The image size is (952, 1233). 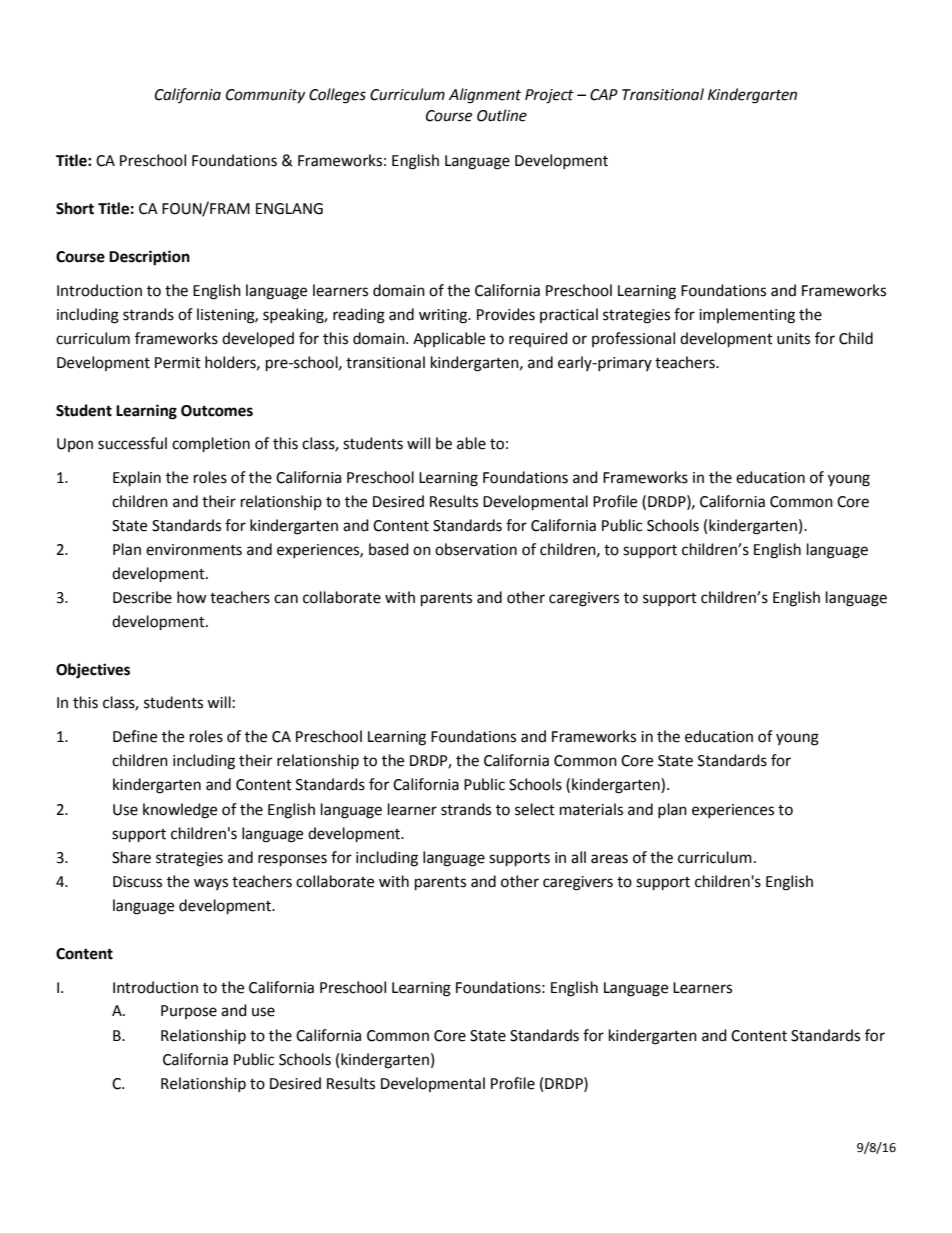 What do you see at coordinates (633, 339) in the document?
I see `professional` at bounding box center [633, 339].
